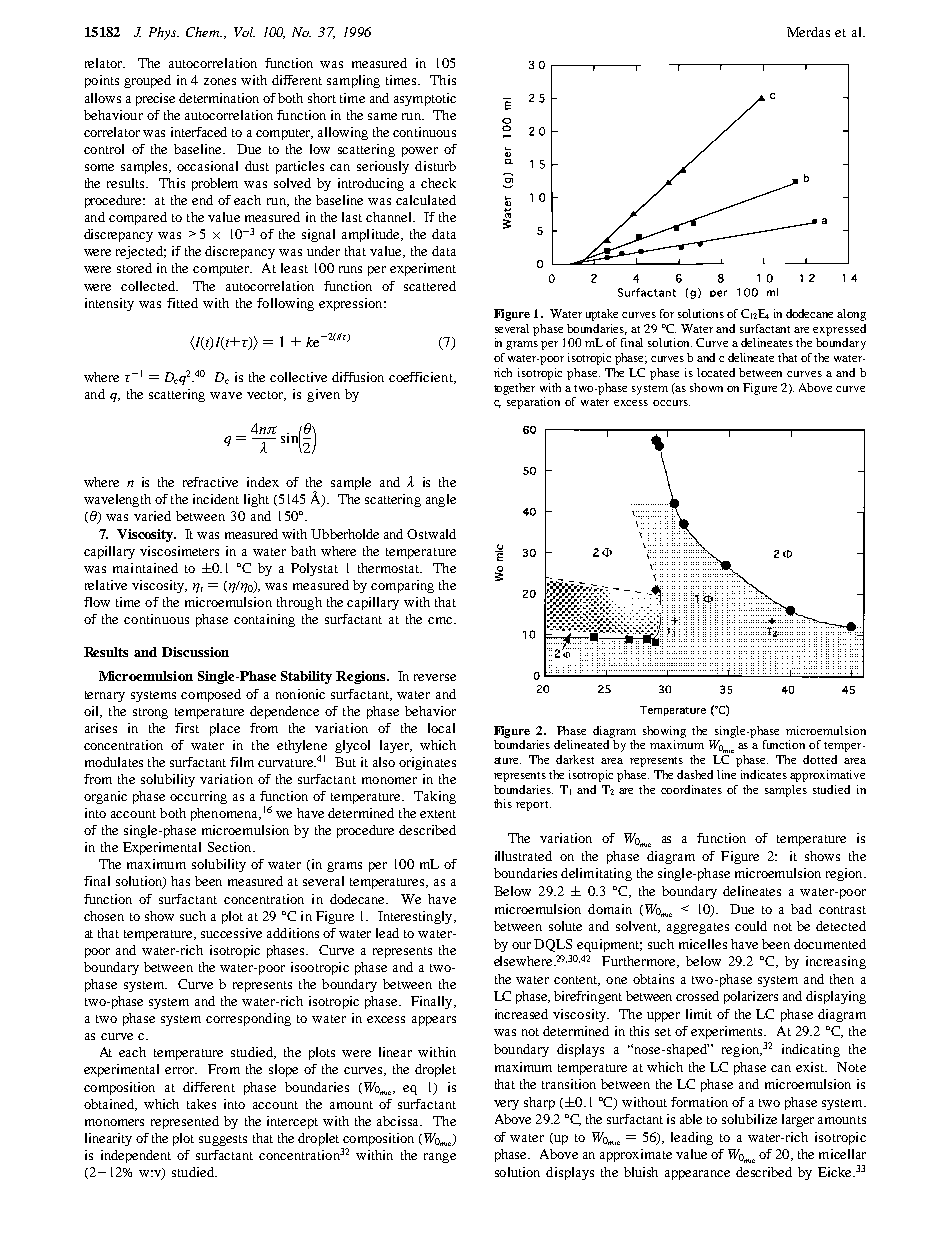  Describe the element at coordinates (440, 1158) in the screenshot. I see `range` at that location.
